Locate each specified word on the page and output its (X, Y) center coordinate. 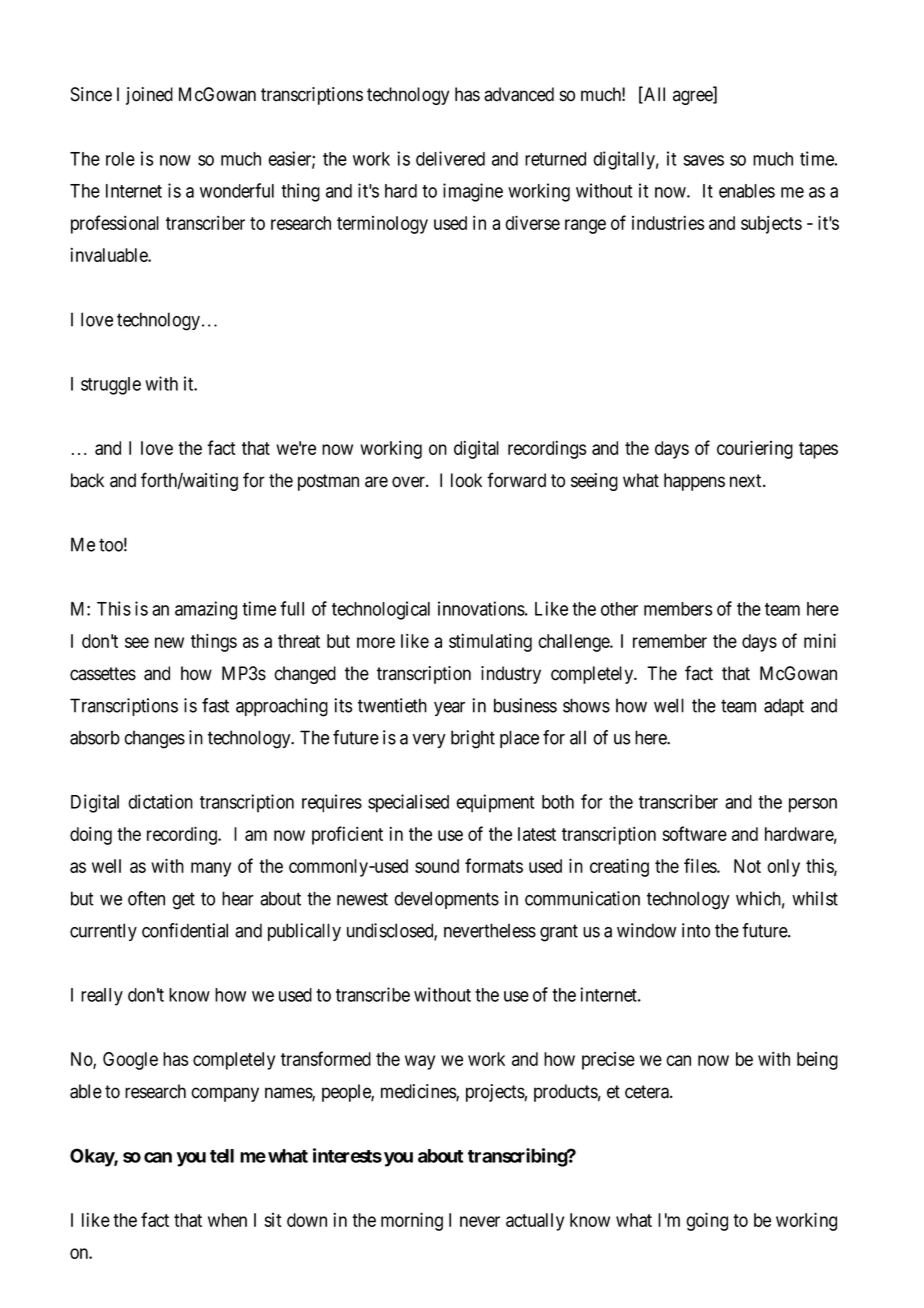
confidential (185, 930)
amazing (206, 610)
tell (222, 1156)
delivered (450, 158)
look (466, 480)
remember (670, 641)
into (696, 930)
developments (446, 900)
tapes (818, 450)
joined (149, 96)
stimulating (490, 642)
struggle (111, 386)
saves (703, 160)
